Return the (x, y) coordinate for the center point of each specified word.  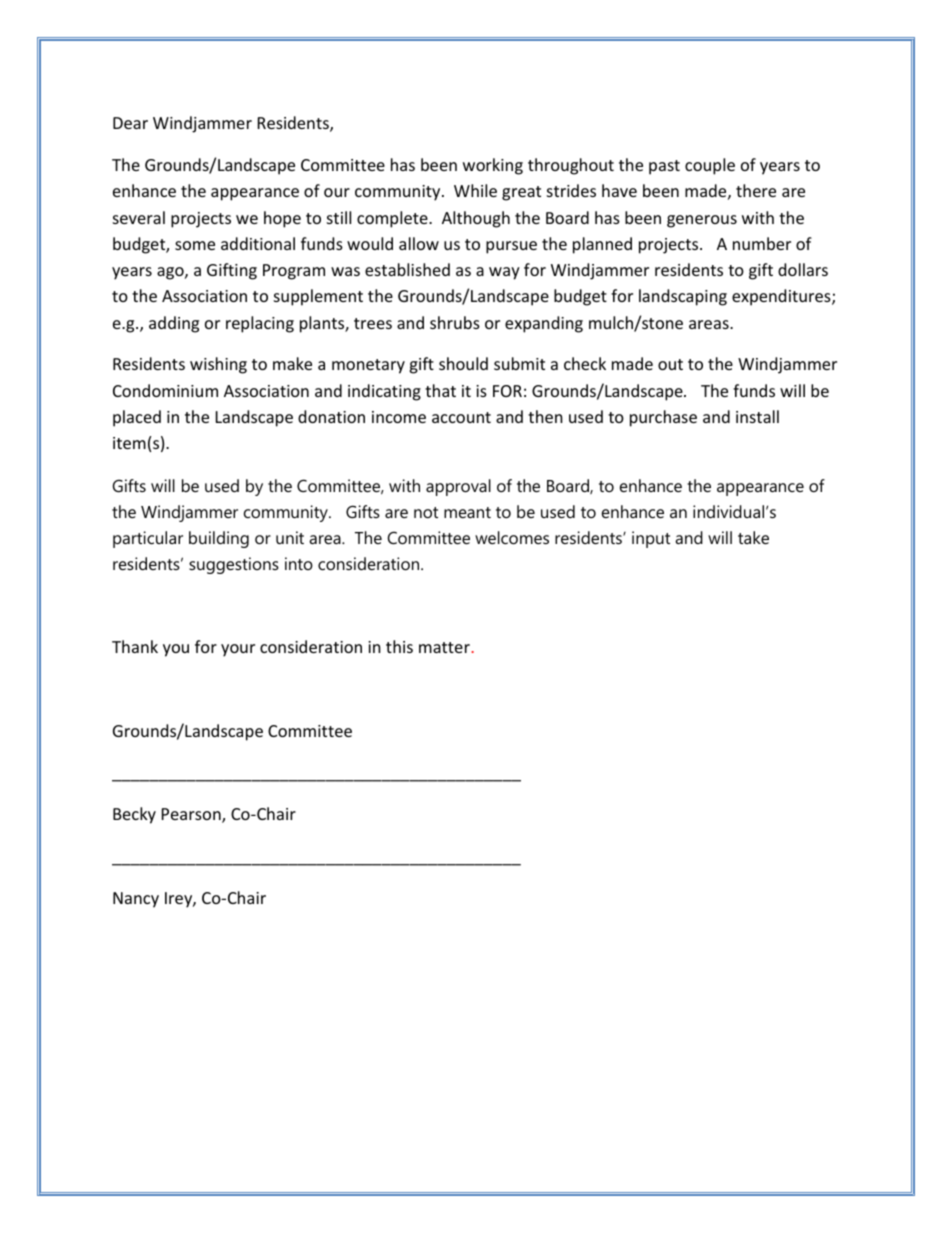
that (440, 390)
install (757, 416)
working (493, 166)
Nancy (136, 900)
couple (710, 166)
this (399, 646)
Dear (130, 123)
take (753, 537)
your (238, 650)
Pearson (192, 815)
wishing (218, 365)
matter (444, 647)
